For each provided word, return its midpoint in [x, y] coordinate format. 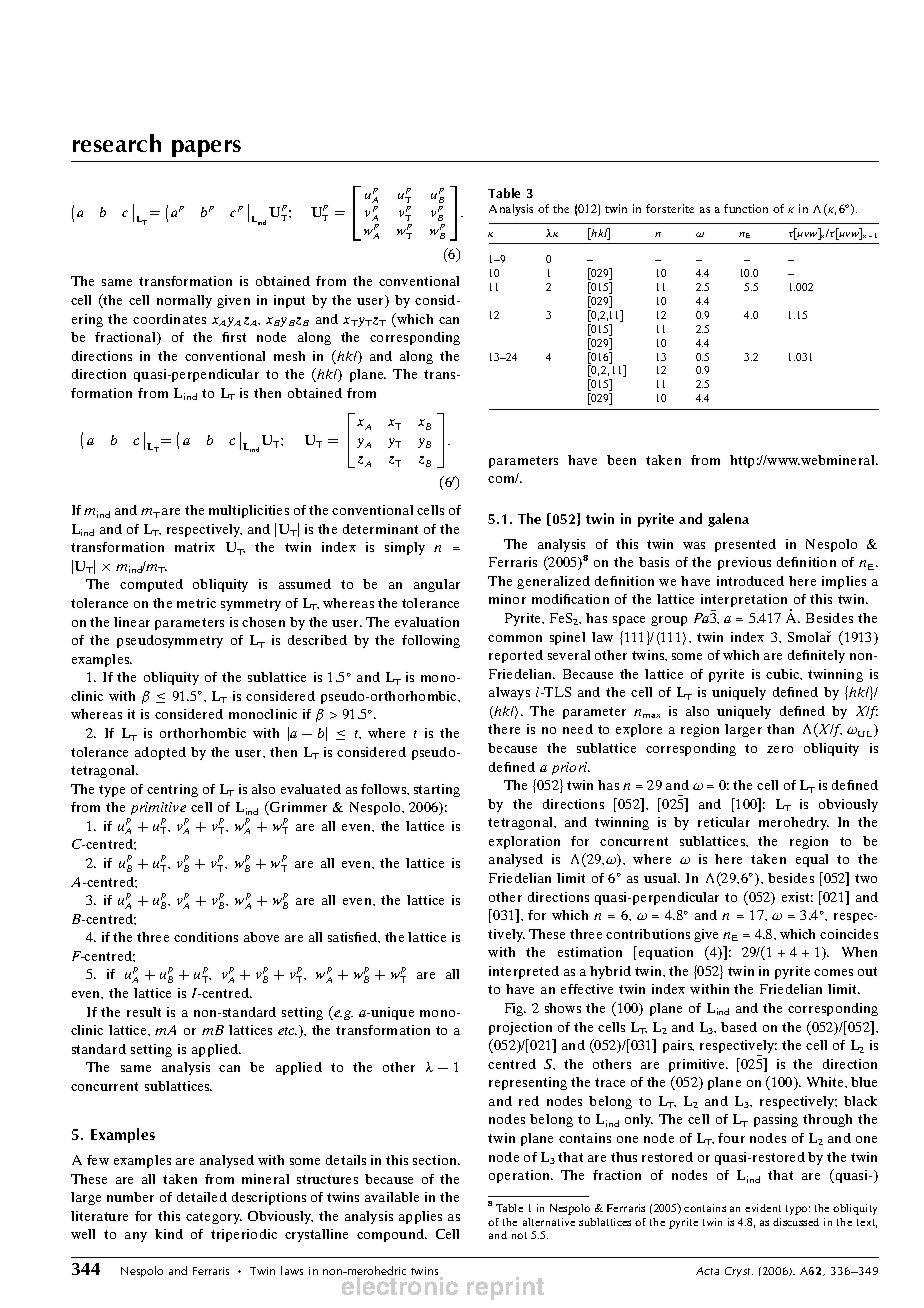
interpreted [524, 972]
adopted [160, 753]
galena [728, 520]
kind [169, 1234]
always [509, 693]
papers [206, 148]
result [144, 1012]
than [780, 729]
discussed [796, 1222]
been [621, 460]
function [746, 208]
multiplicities [249, 511]
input [289, 301]
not [519, 1235]
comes [833, 972]
